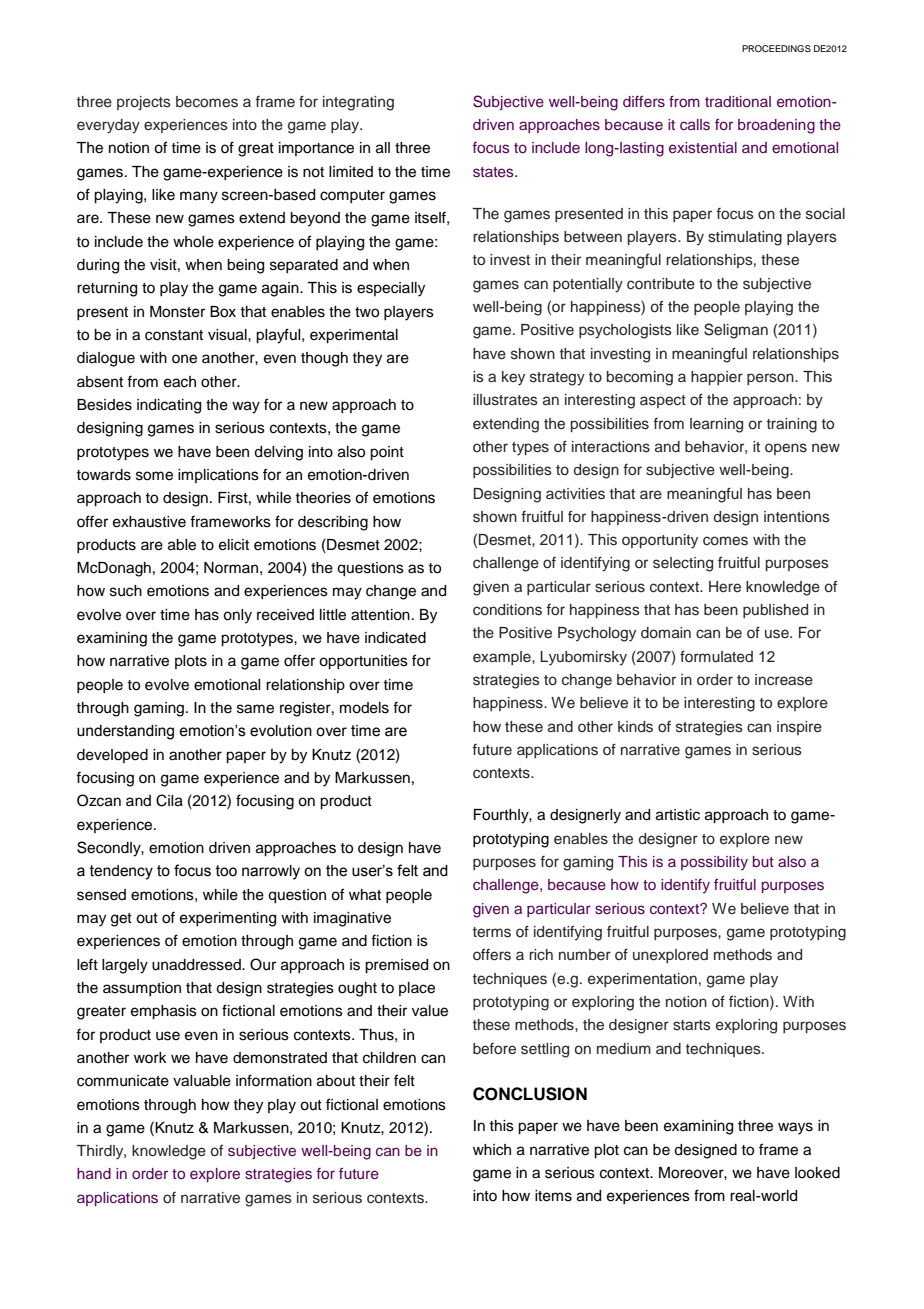  I want to click on too, so click(226, 871).
